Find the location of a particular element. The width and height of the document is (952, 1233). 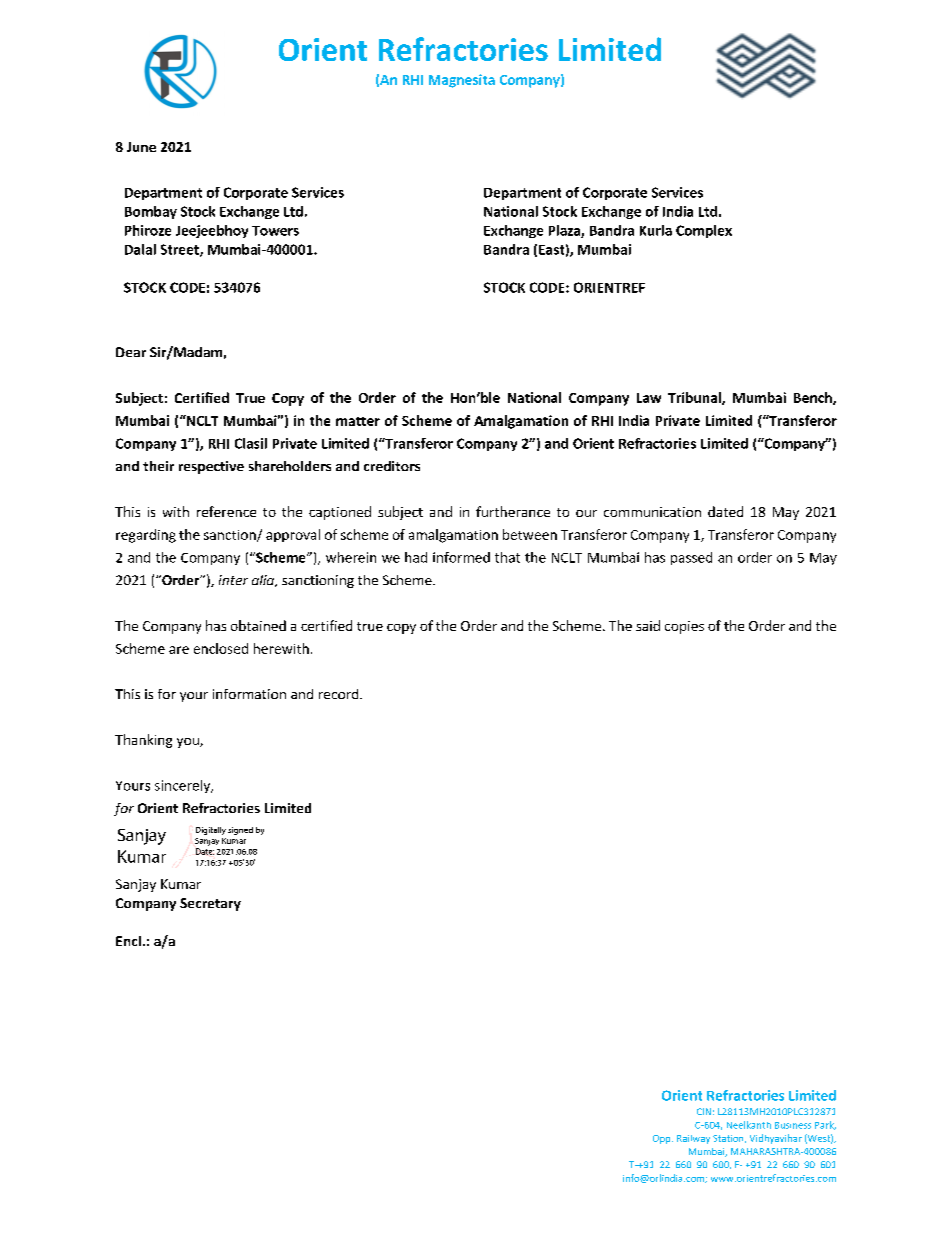

Complex is located at coordinates (704, 231).
